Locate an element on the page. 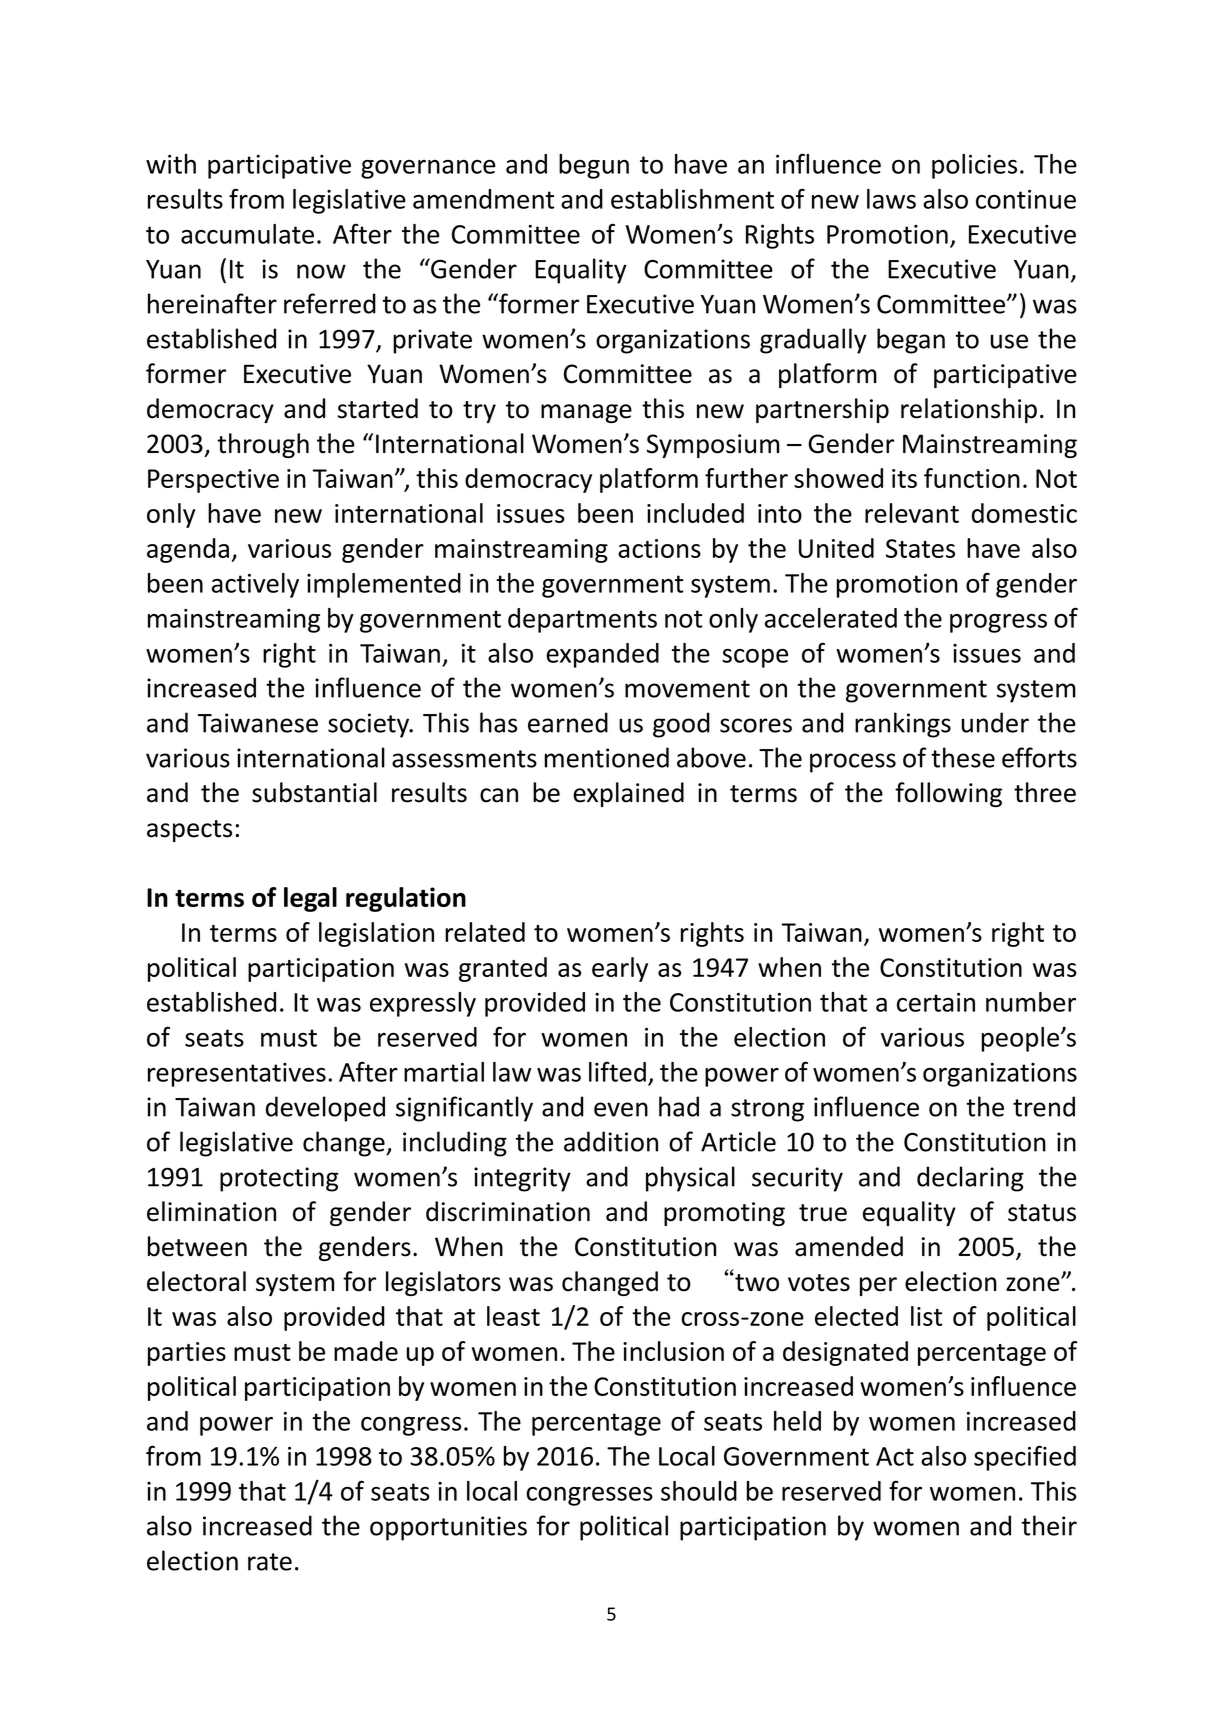 The width and height of the image is (1223, 1729). laws is located at coordinates (891, 199).
